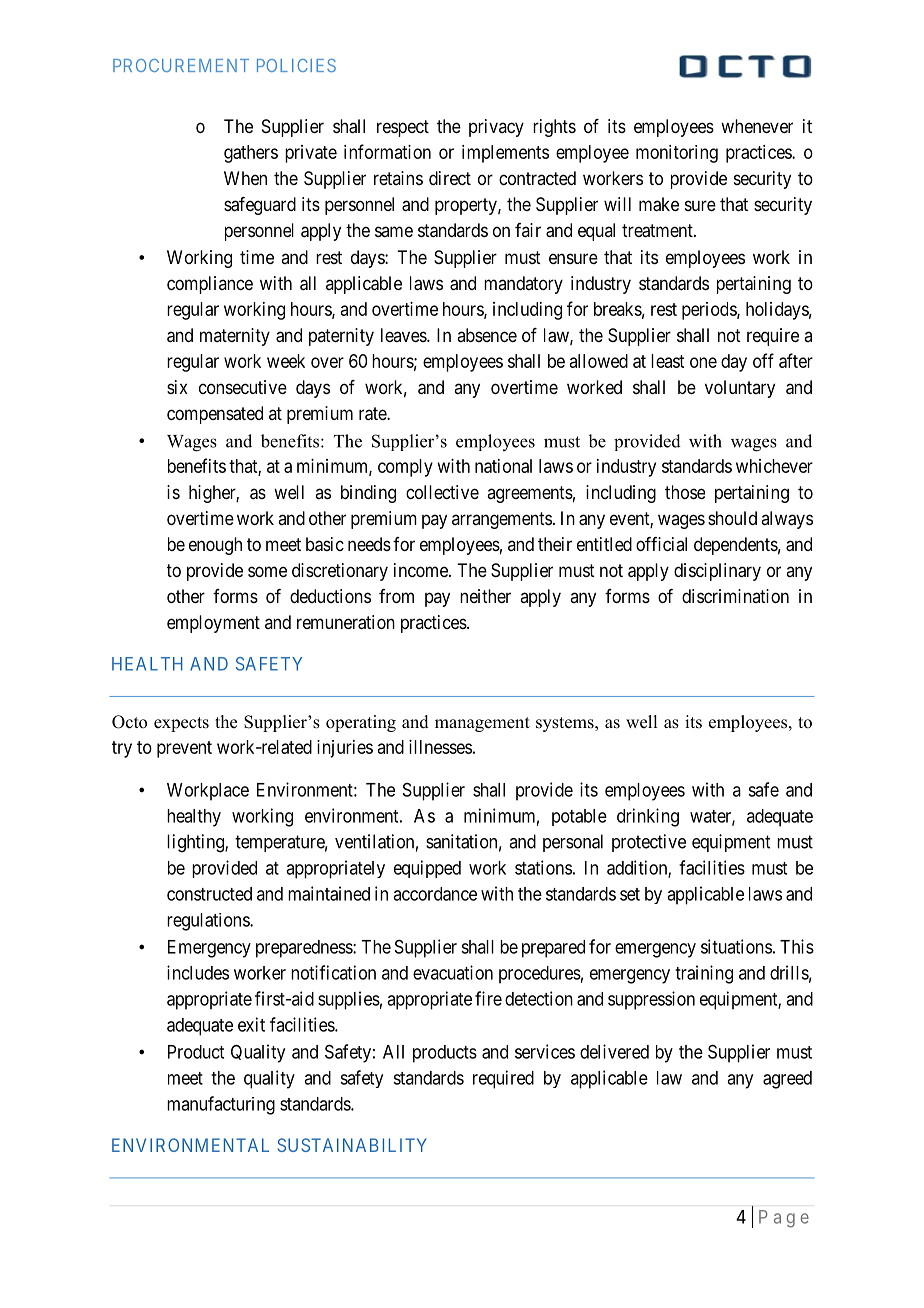 The image size is (924, 1308). Describe the element at coordinates (735, 596) in the screenshot. I see `discrimination` at that location.
